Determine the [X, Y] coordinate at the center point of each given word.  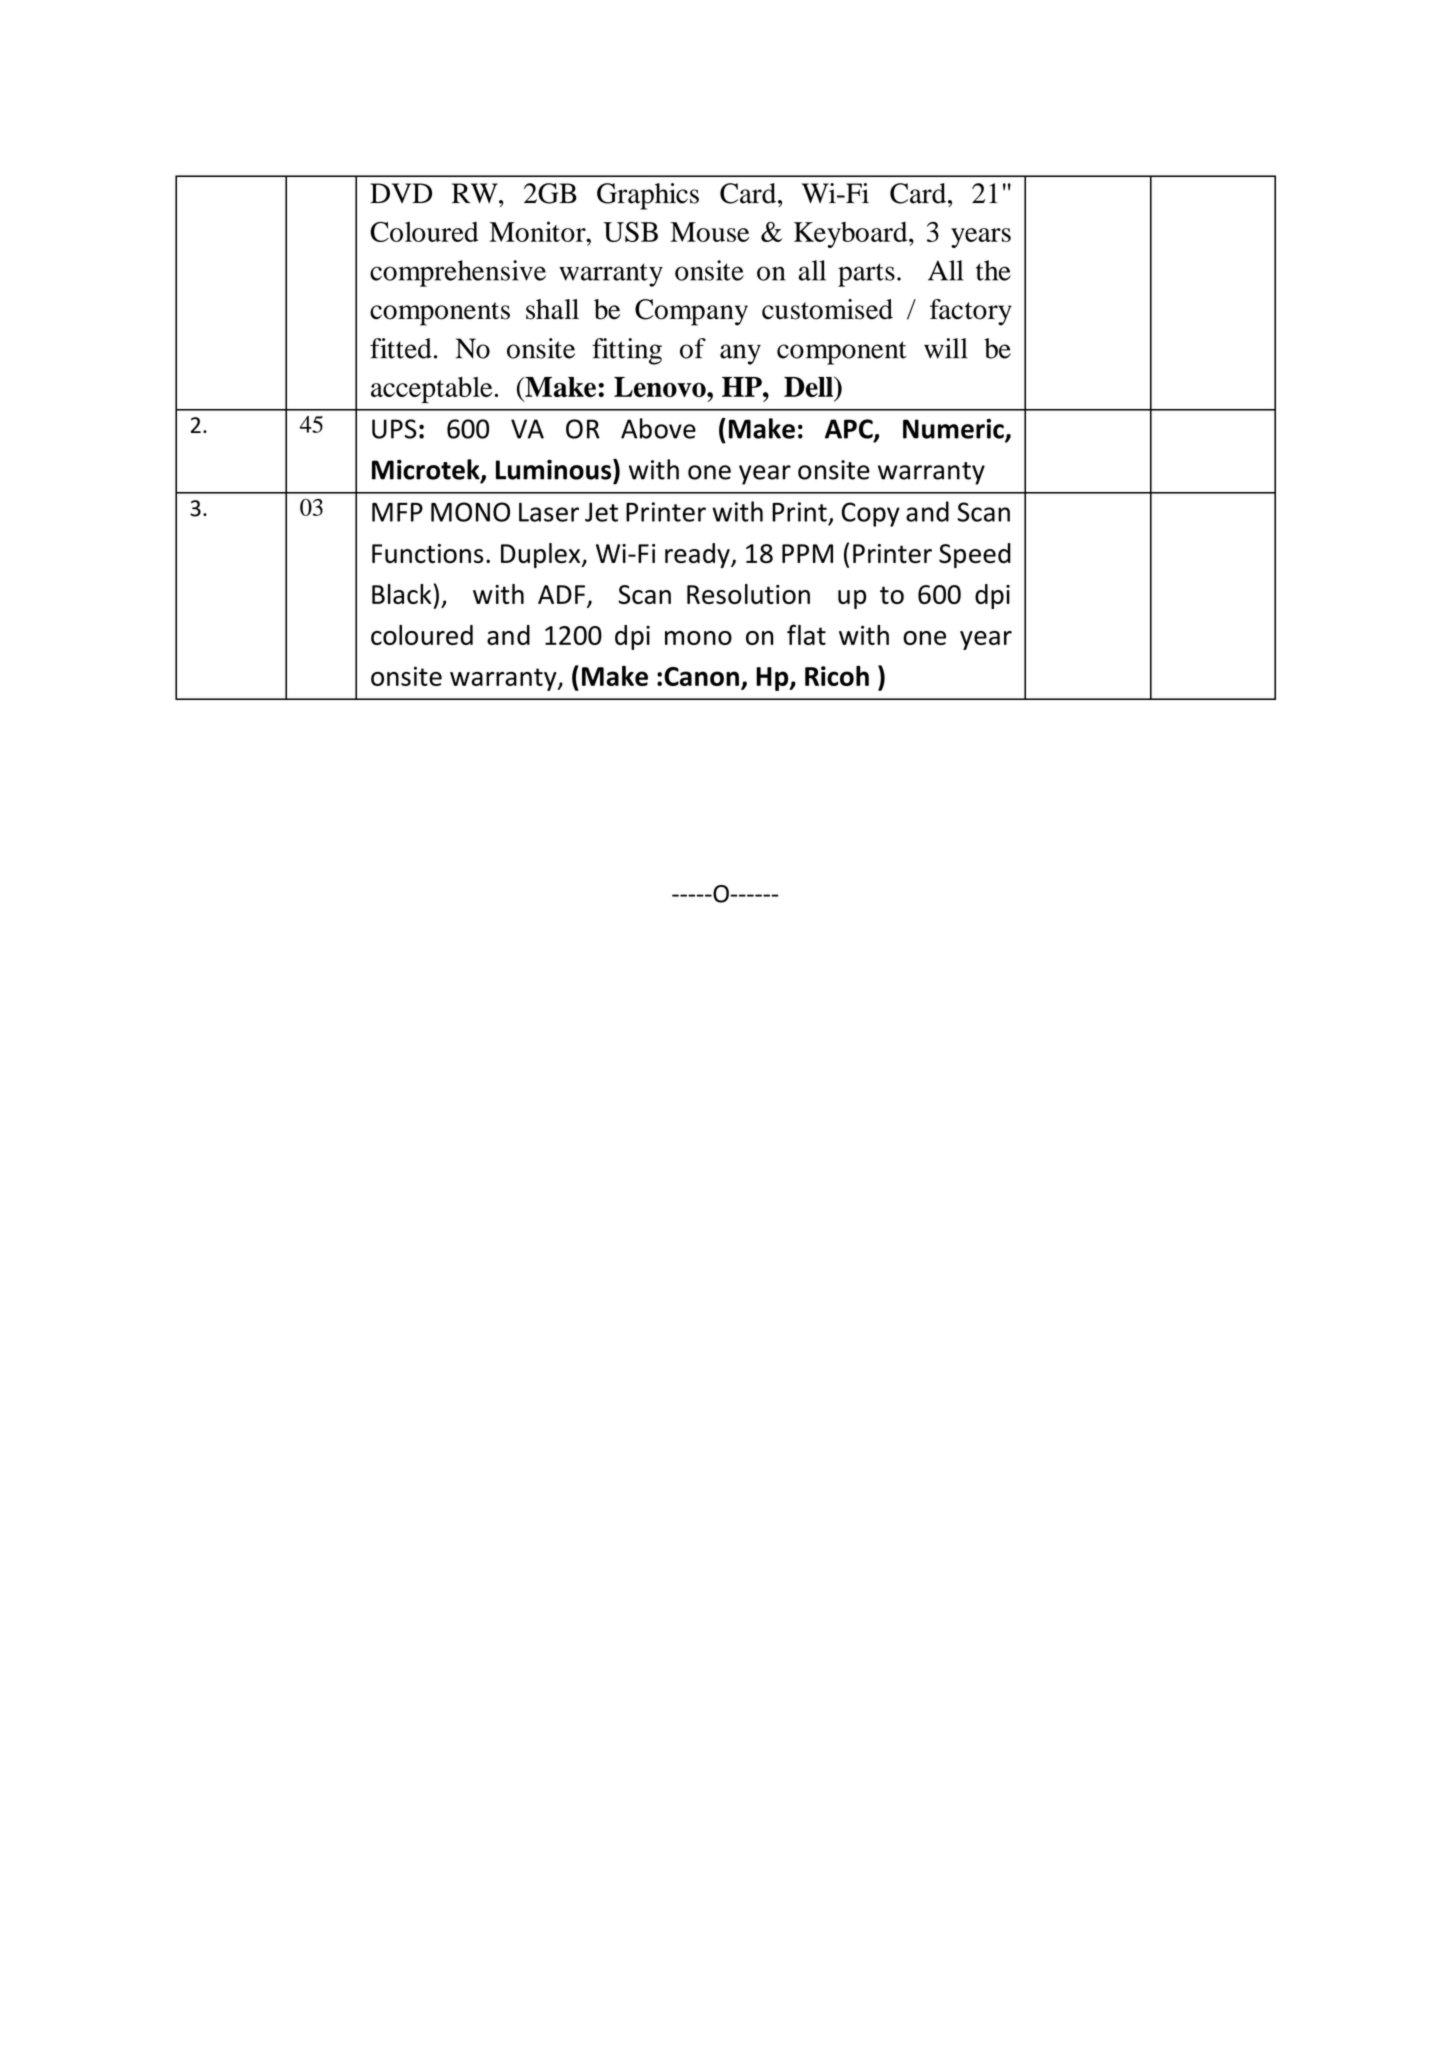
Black [402, 594]
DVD [401, 193]
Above [658, 428]
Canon [701, 676]
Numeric [954, 430]
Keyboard [852, 235]
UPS [394, 429]
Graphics [648, 196]
